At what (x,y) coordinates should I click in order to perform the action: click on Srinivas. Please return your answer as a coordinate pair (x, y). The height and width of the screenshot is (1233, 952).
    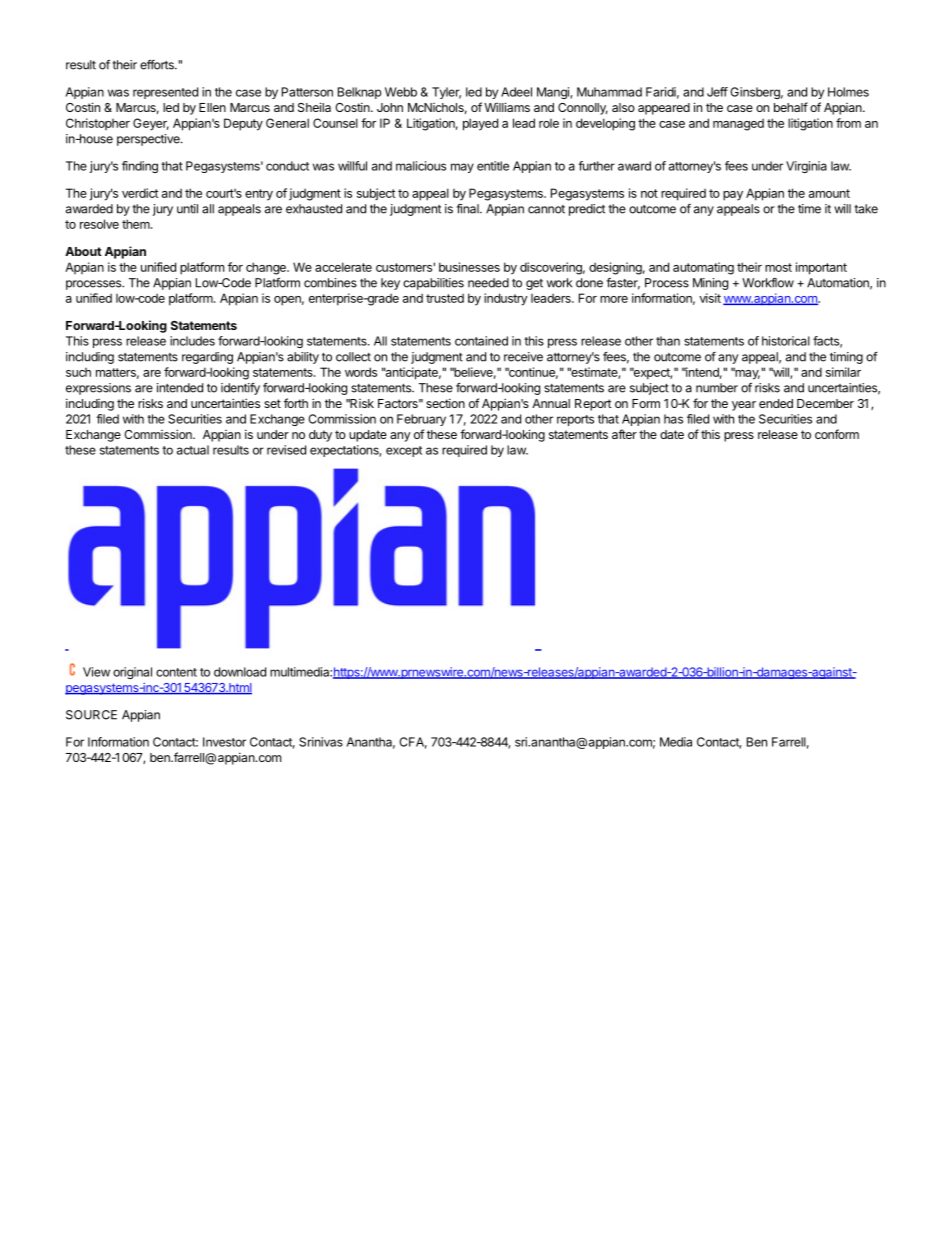
    Looking at the image, I should click on (321, 742).
